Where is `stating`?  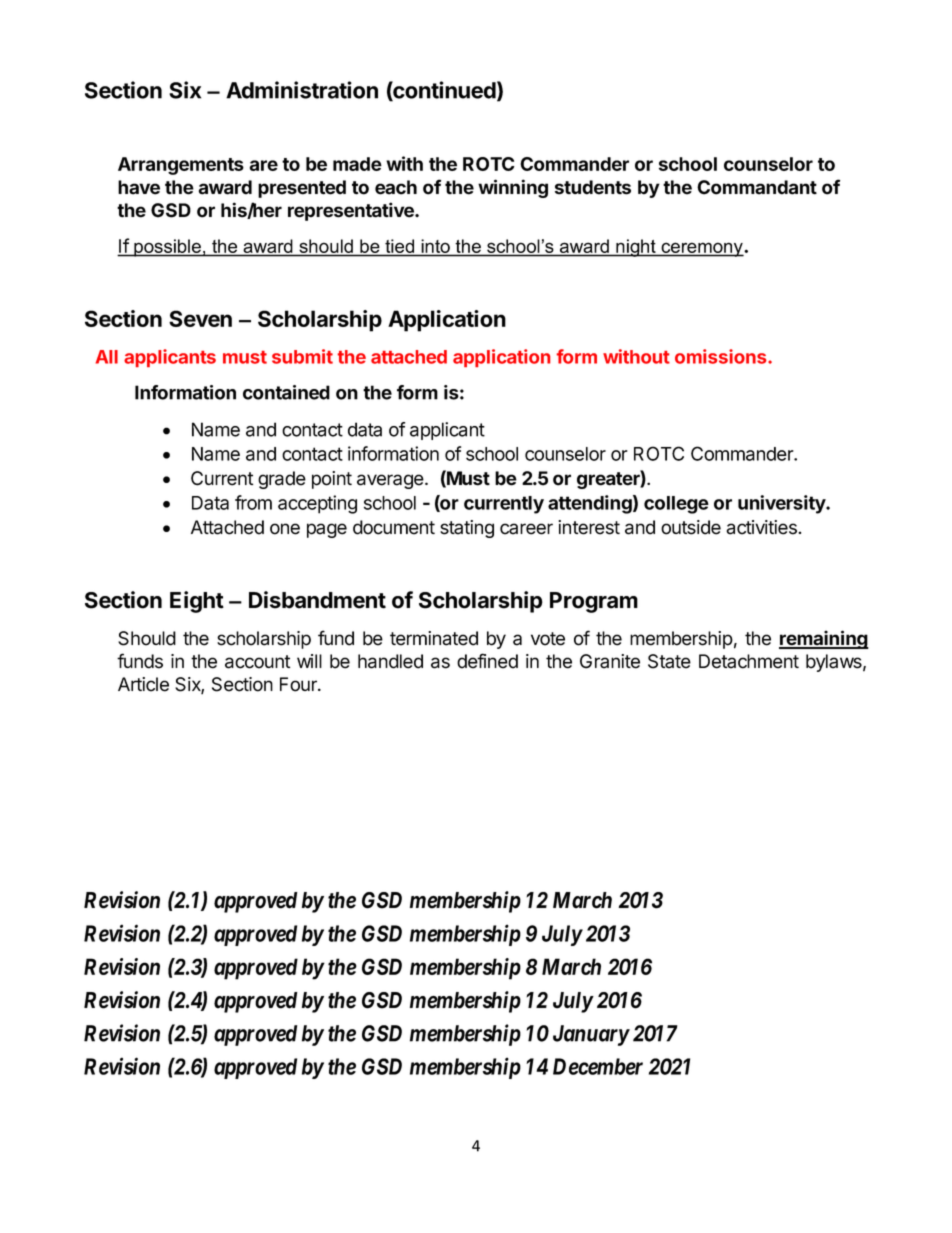
stating is located at coordinates (467, 529).
